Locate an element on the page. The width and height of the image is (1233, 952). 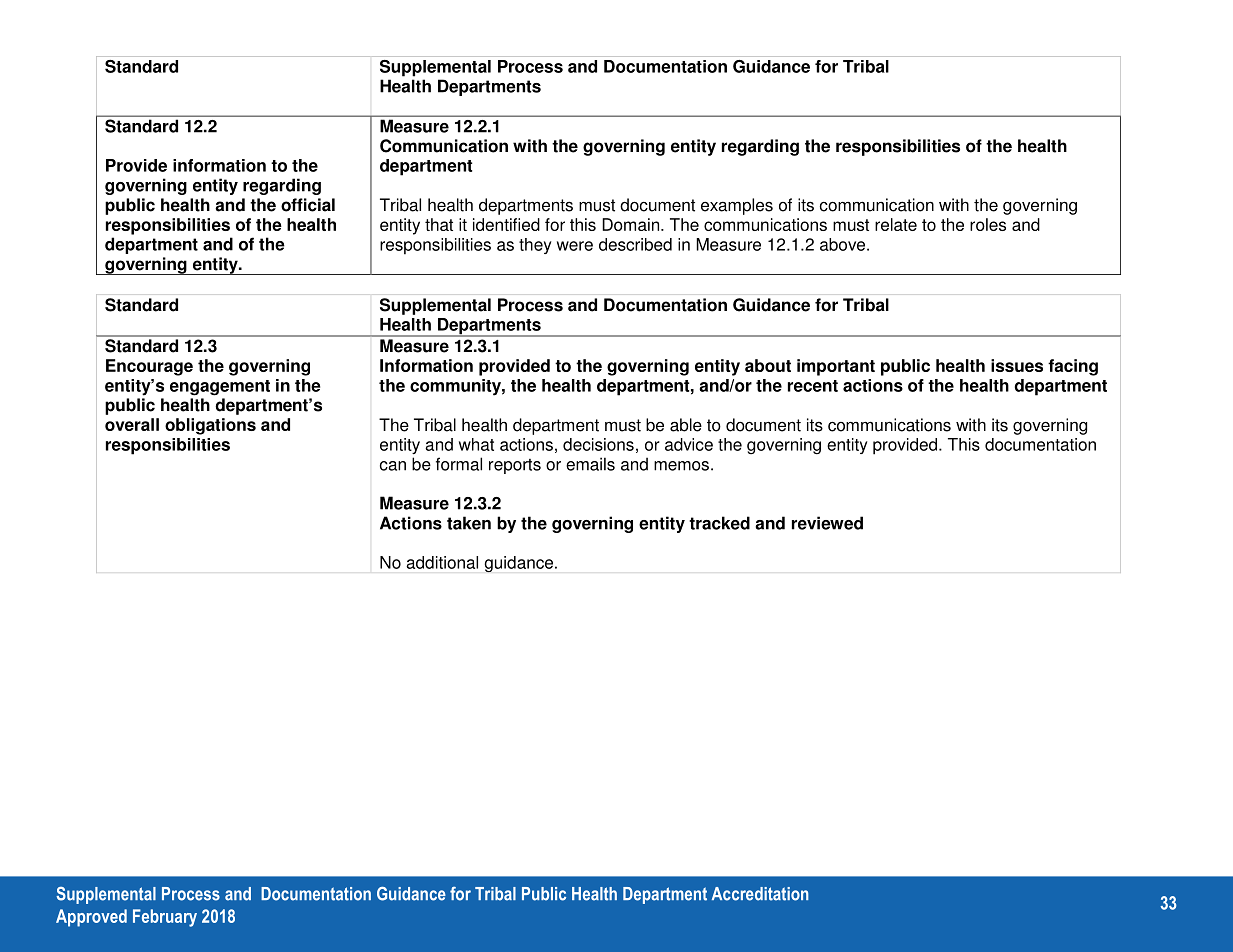
Approved is located at coordinates (91, 918).
